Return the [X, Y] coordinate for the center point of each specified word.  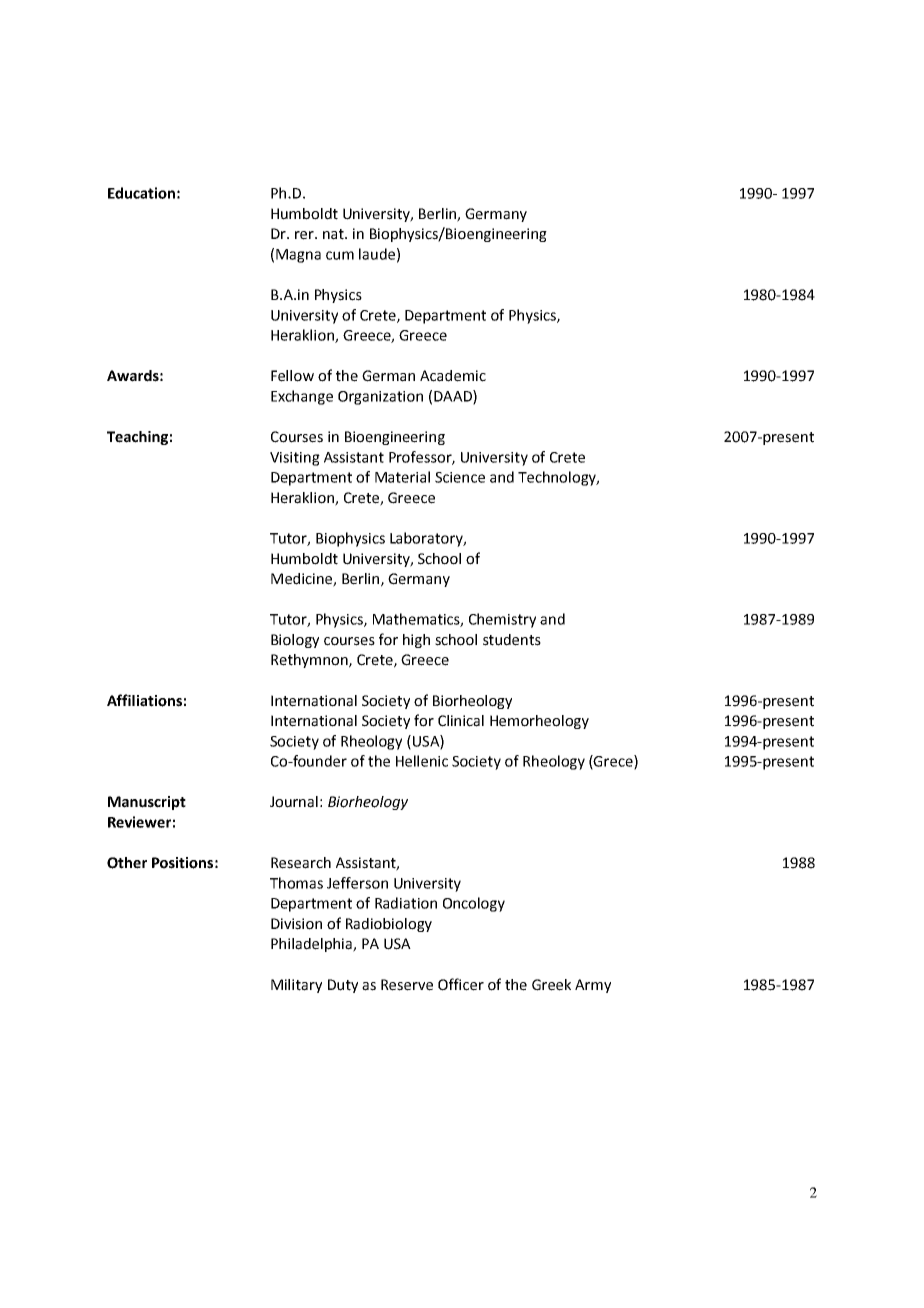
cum [340, 255]
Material [402, 477]
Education [141, 193]
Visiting [295, 459]
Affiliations [144, 700]
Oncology [474, 904]
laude [377, 254]
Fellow [292, 376]
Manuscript [147, 803]
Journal [294, 802]
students [512, 640]
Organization [380, 398]
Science [460, 477]
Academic [453, 376]
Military [296, 986]
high [416, 641]
